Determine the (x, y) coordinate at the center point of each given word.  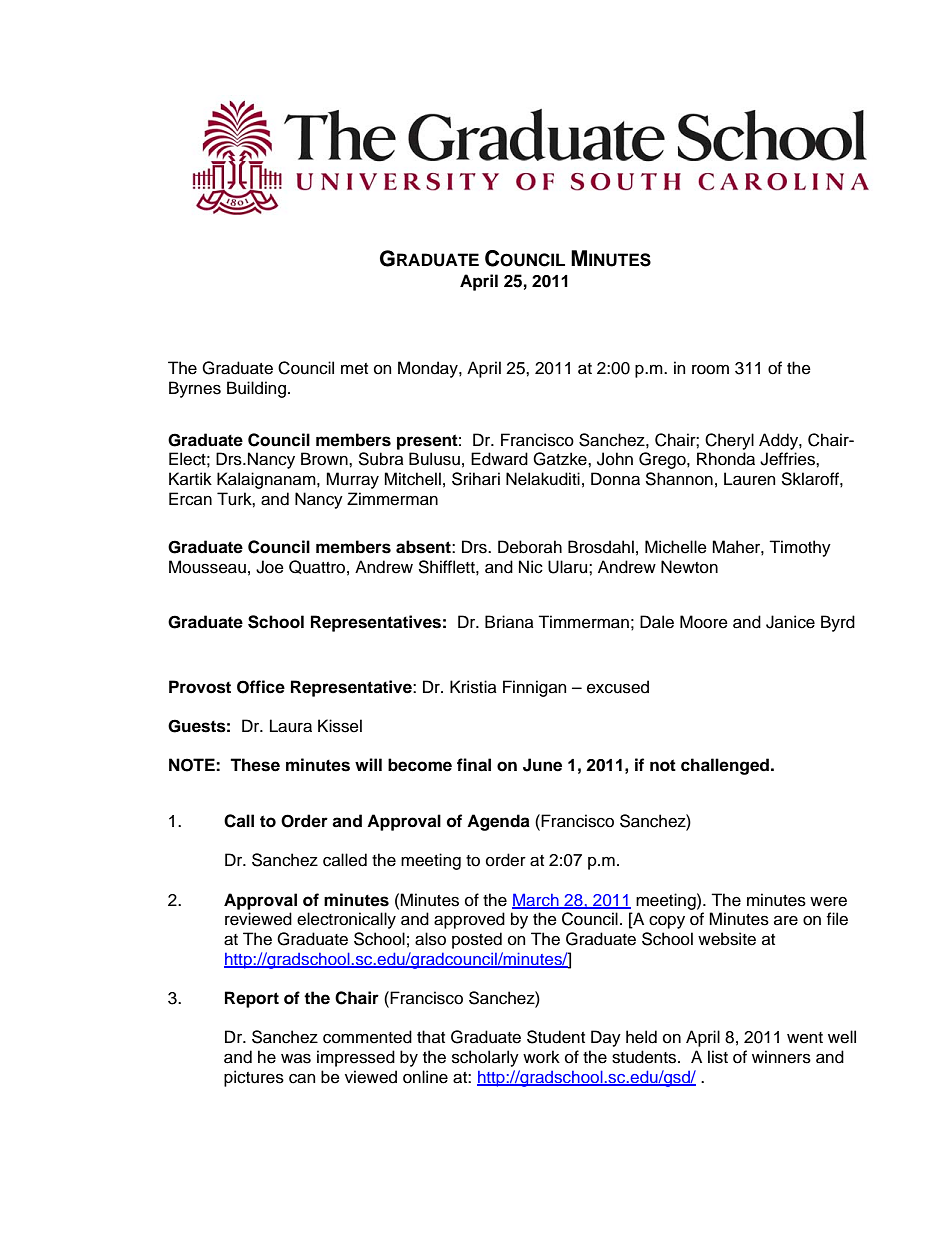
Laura (291, 726)
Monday (429, 369)
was (296, 1058)
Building (256, 389)
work (541, 1057)
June (542, 765)
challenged (725, 766)
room (710, 370)
